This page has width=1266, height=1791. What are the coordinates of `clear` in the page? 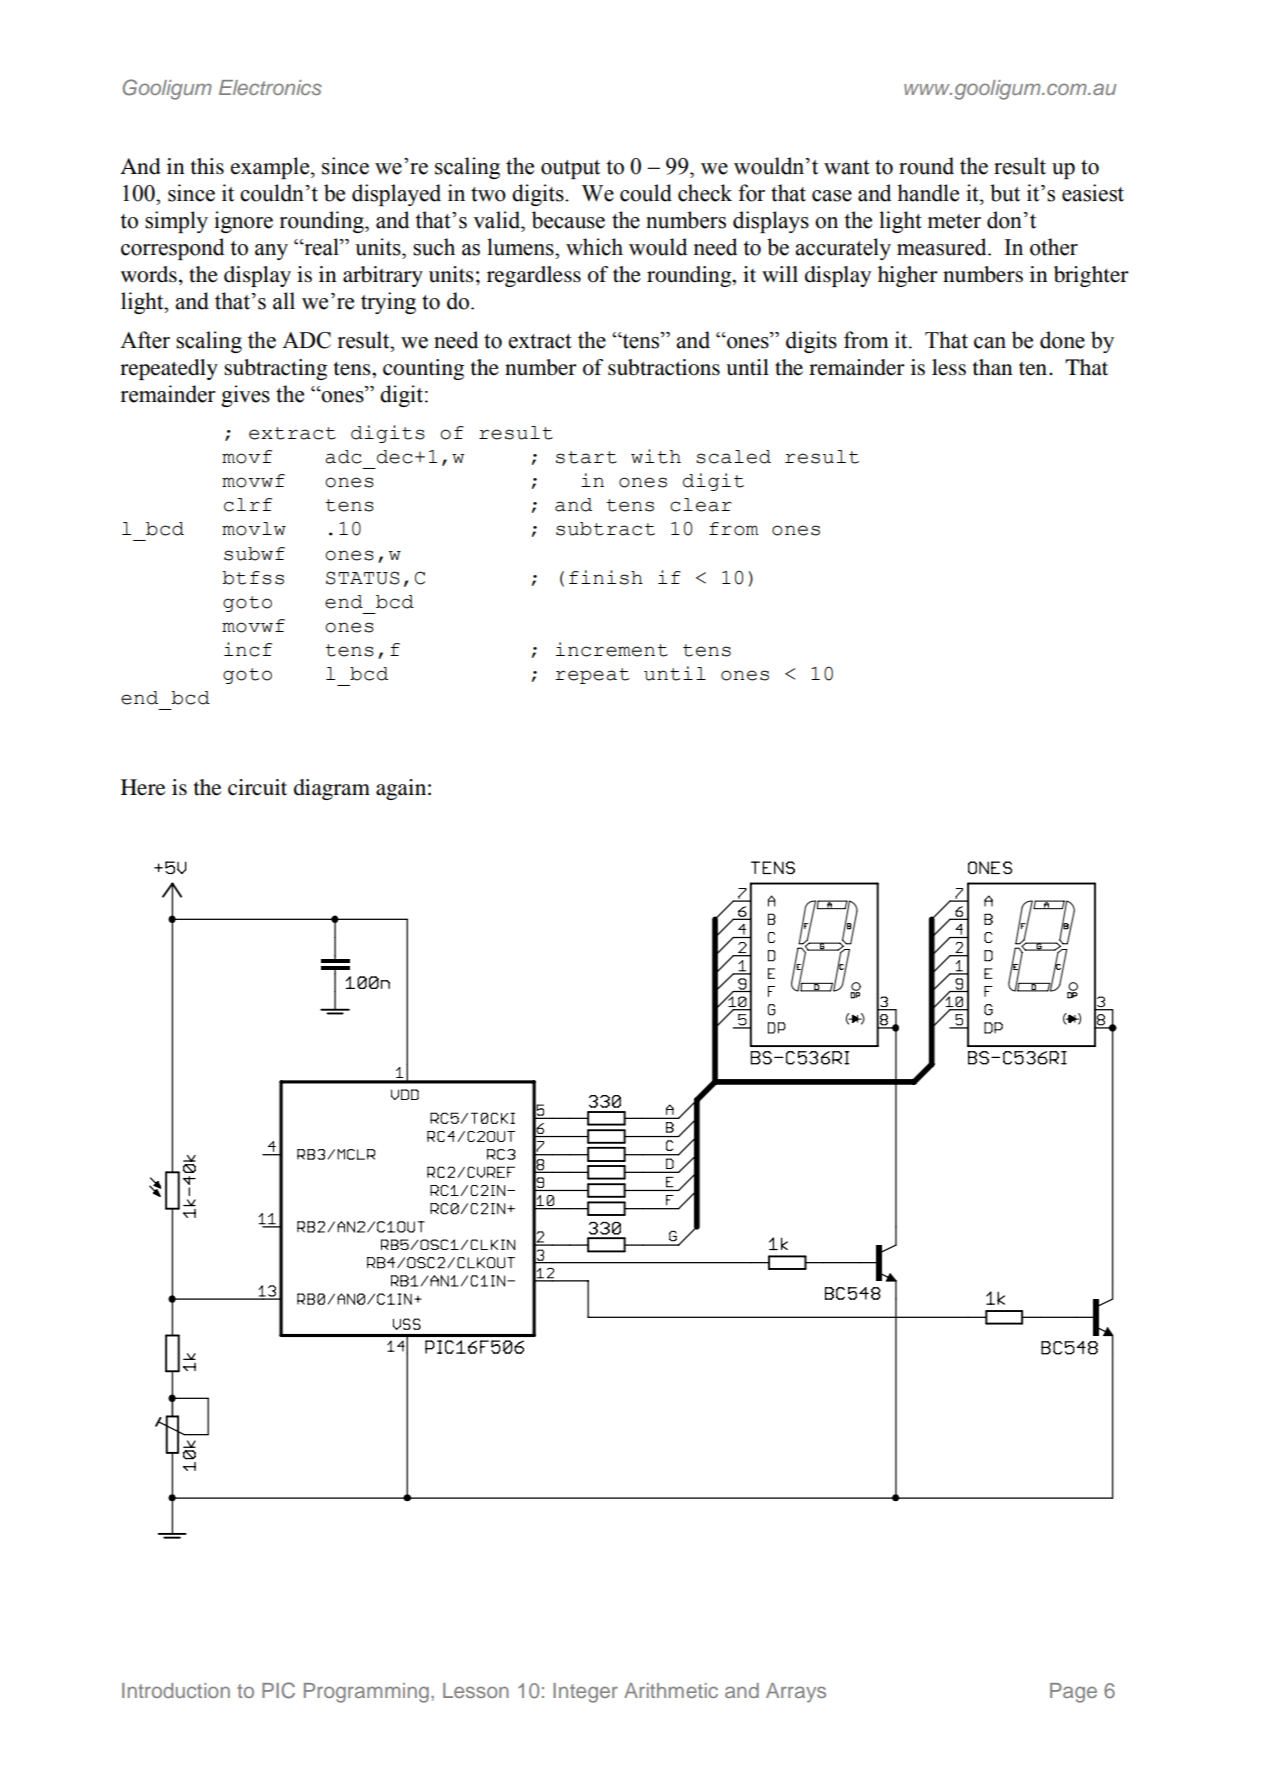 It's located at (701, 505).
